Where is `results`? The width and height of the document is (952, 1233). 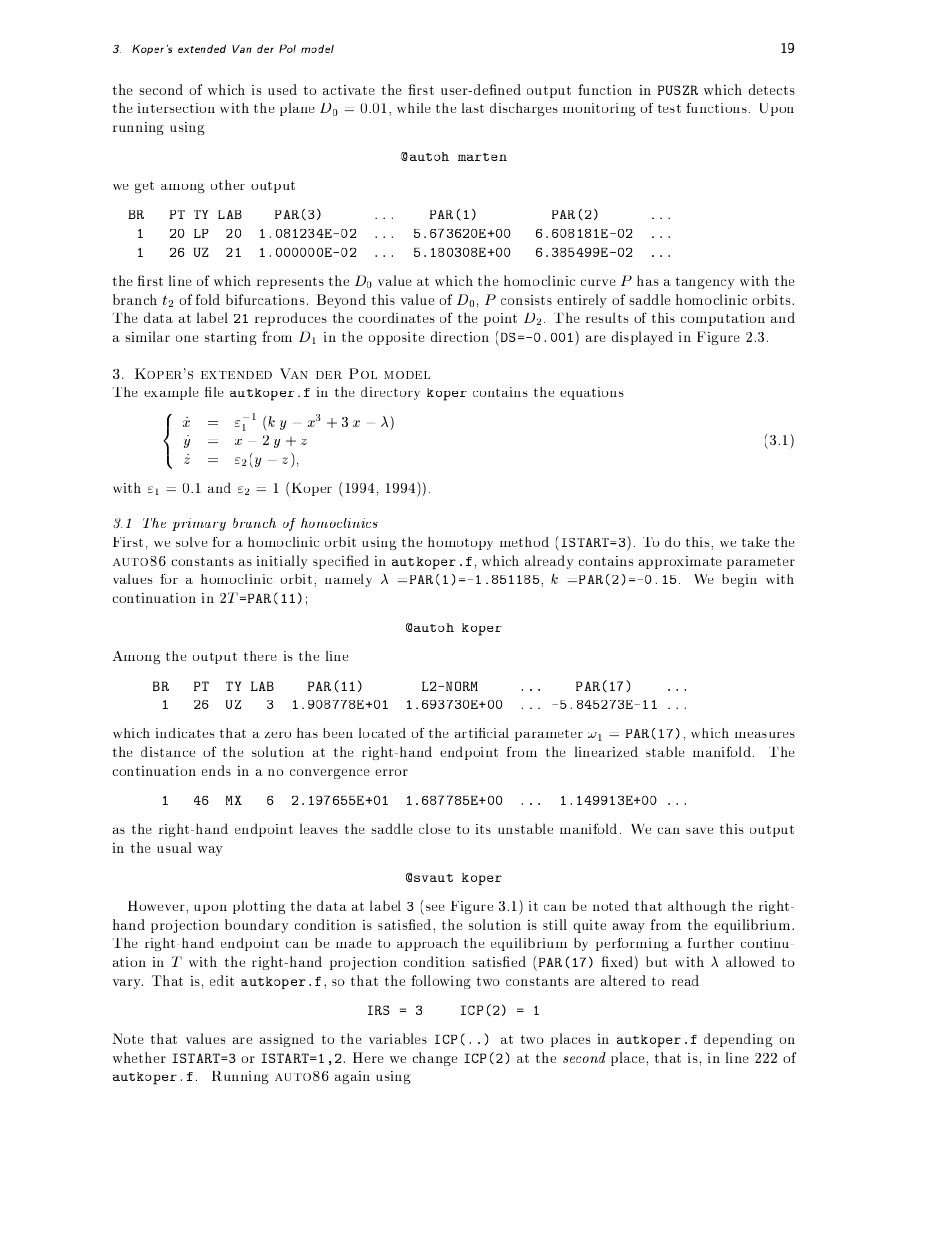
results is located at coordinates (607, 317).
